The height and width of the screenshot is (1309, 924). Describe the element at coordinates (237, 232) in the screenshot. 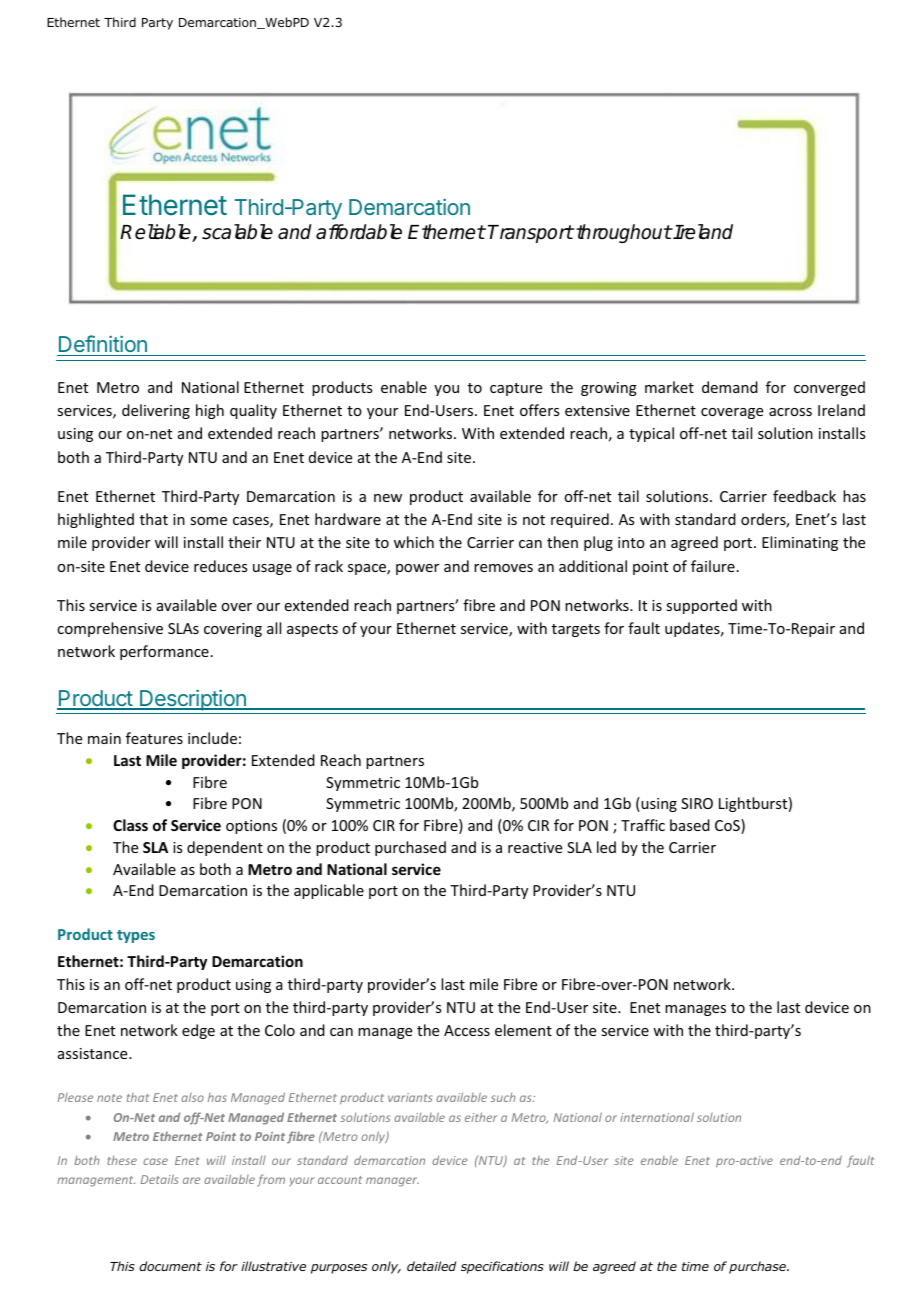

I see `scalable` at that location.
